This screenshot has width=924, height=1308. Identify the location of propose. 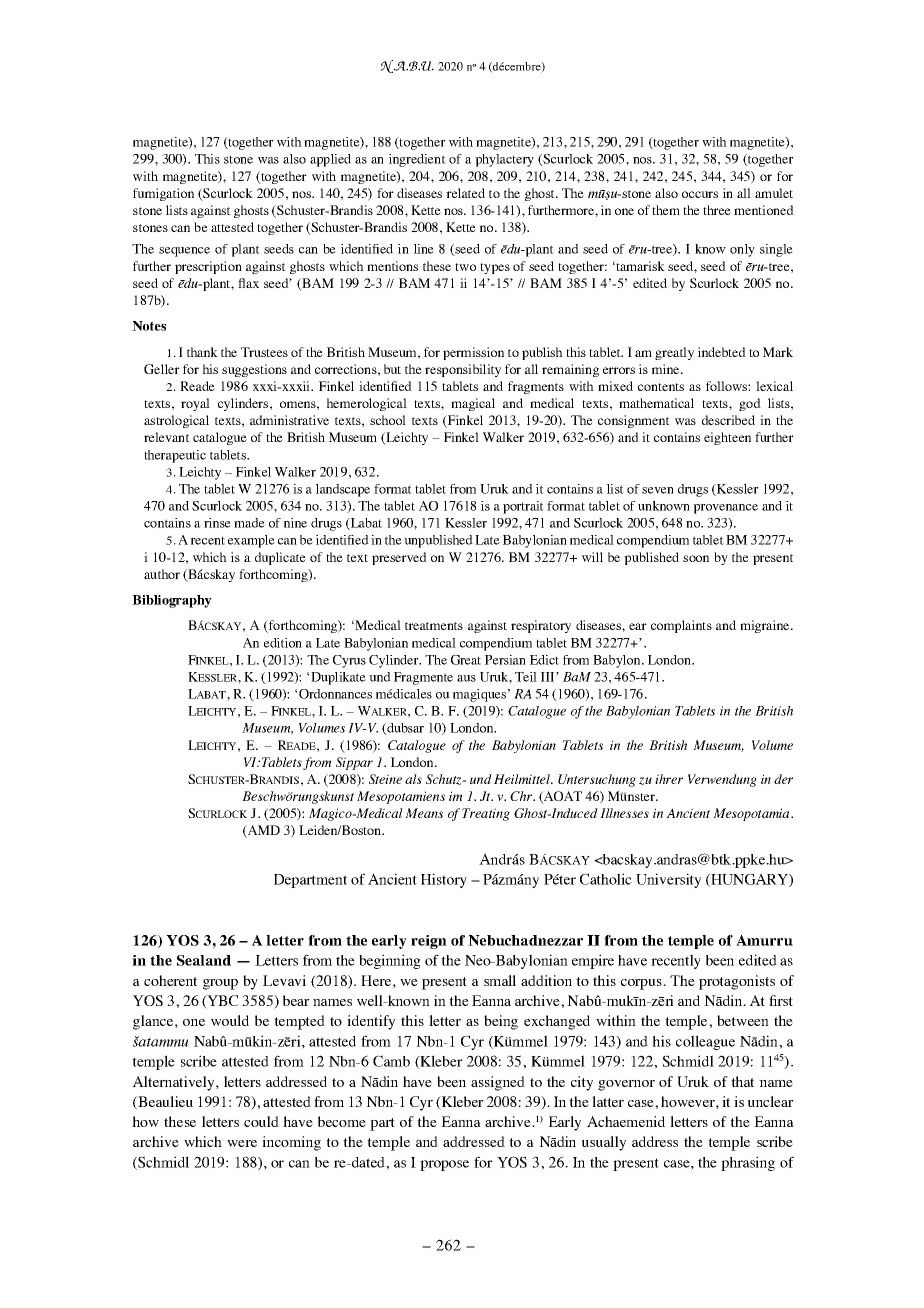
(444, 1165).
